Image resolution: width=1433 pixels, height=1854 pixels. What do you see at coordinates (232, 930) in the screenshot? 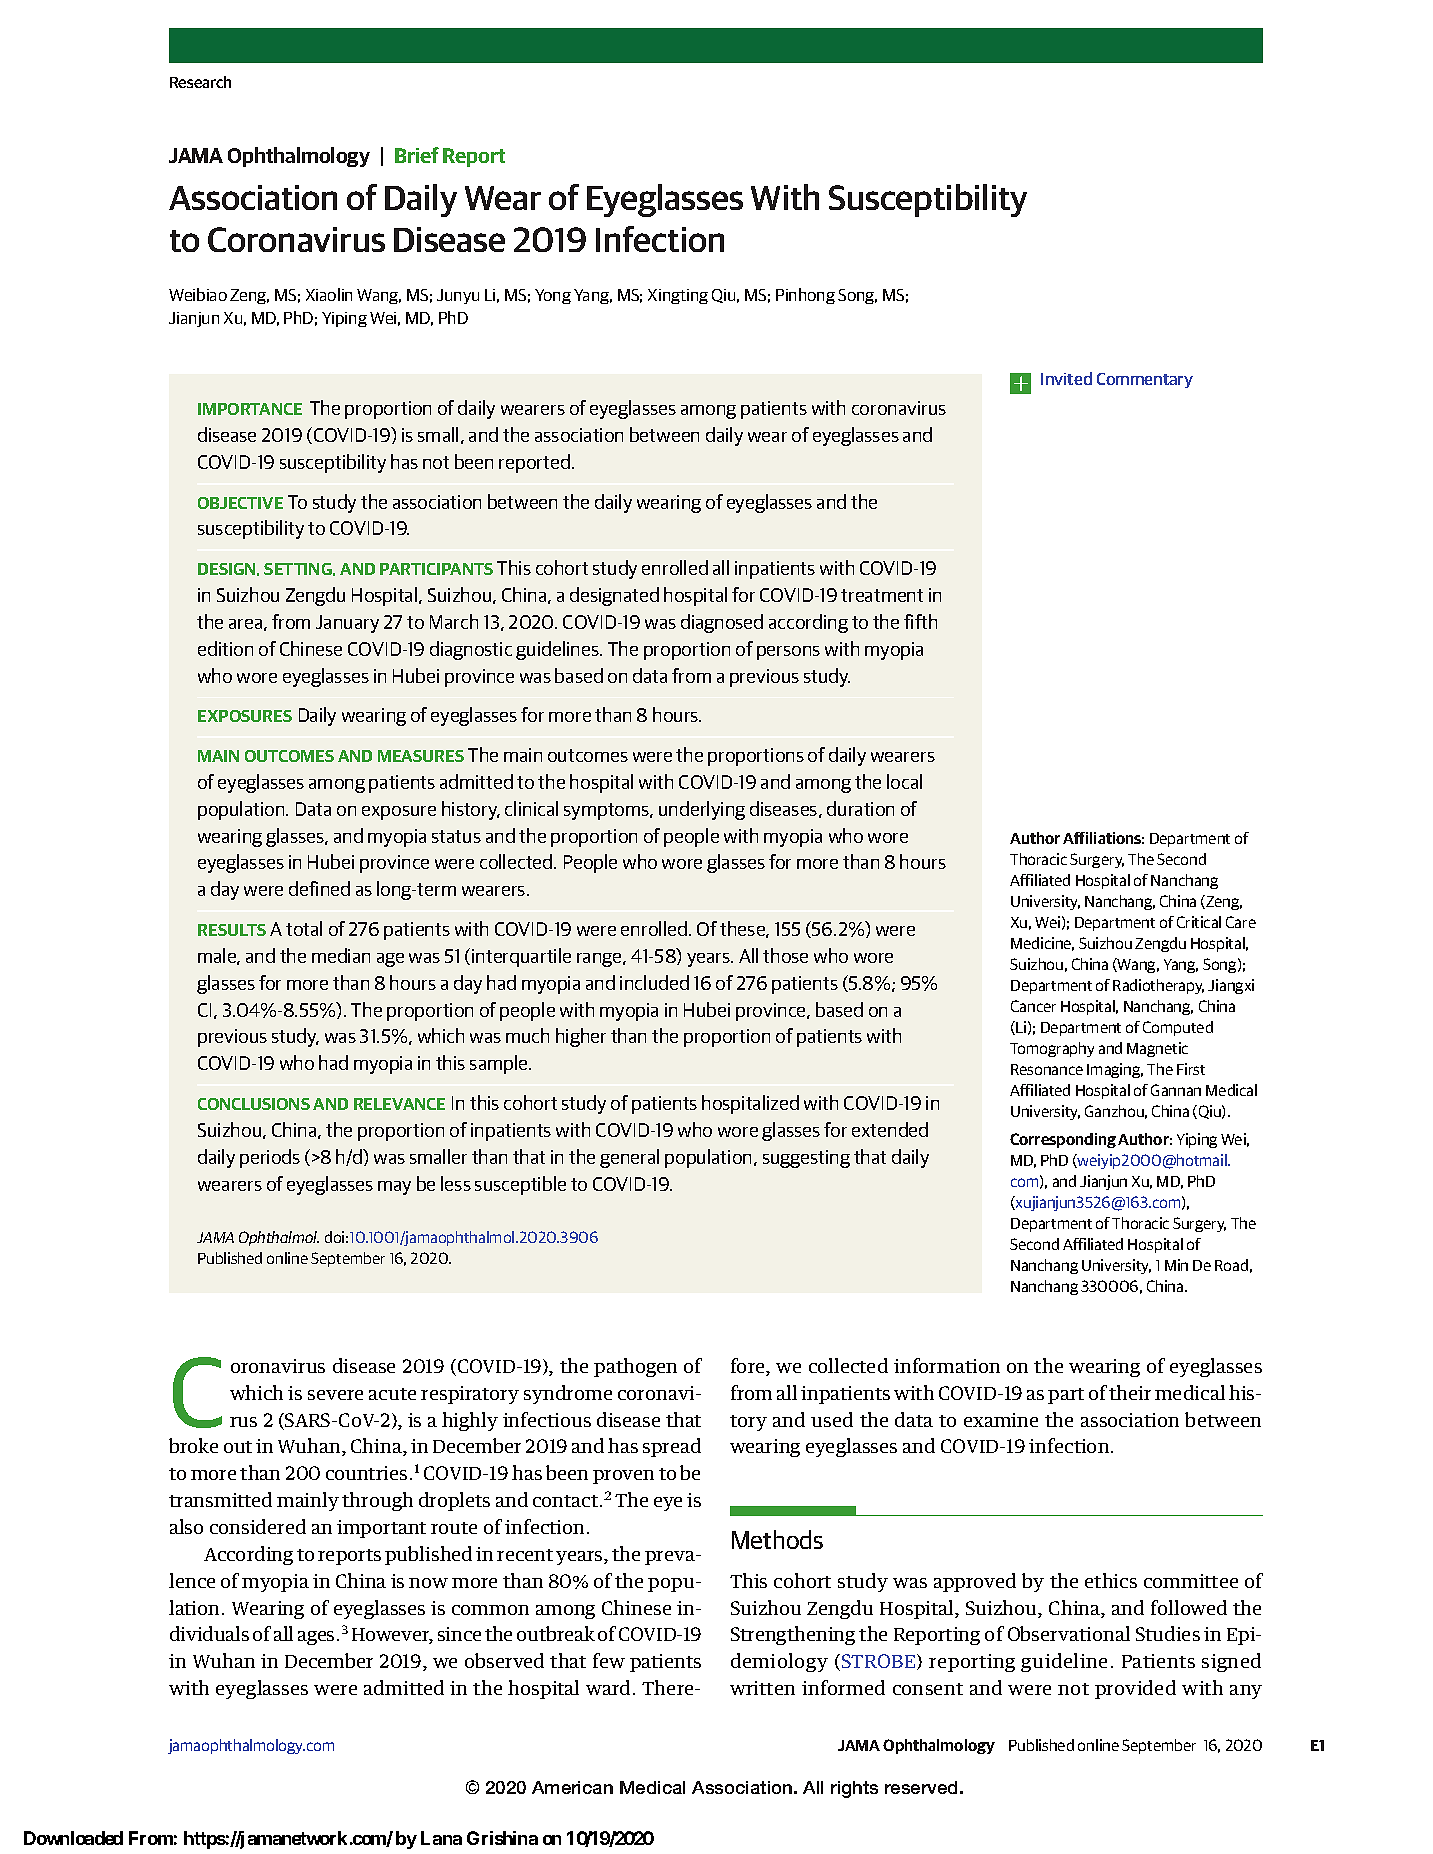
I see `RESULTS` at bounding box center [232, 930].
